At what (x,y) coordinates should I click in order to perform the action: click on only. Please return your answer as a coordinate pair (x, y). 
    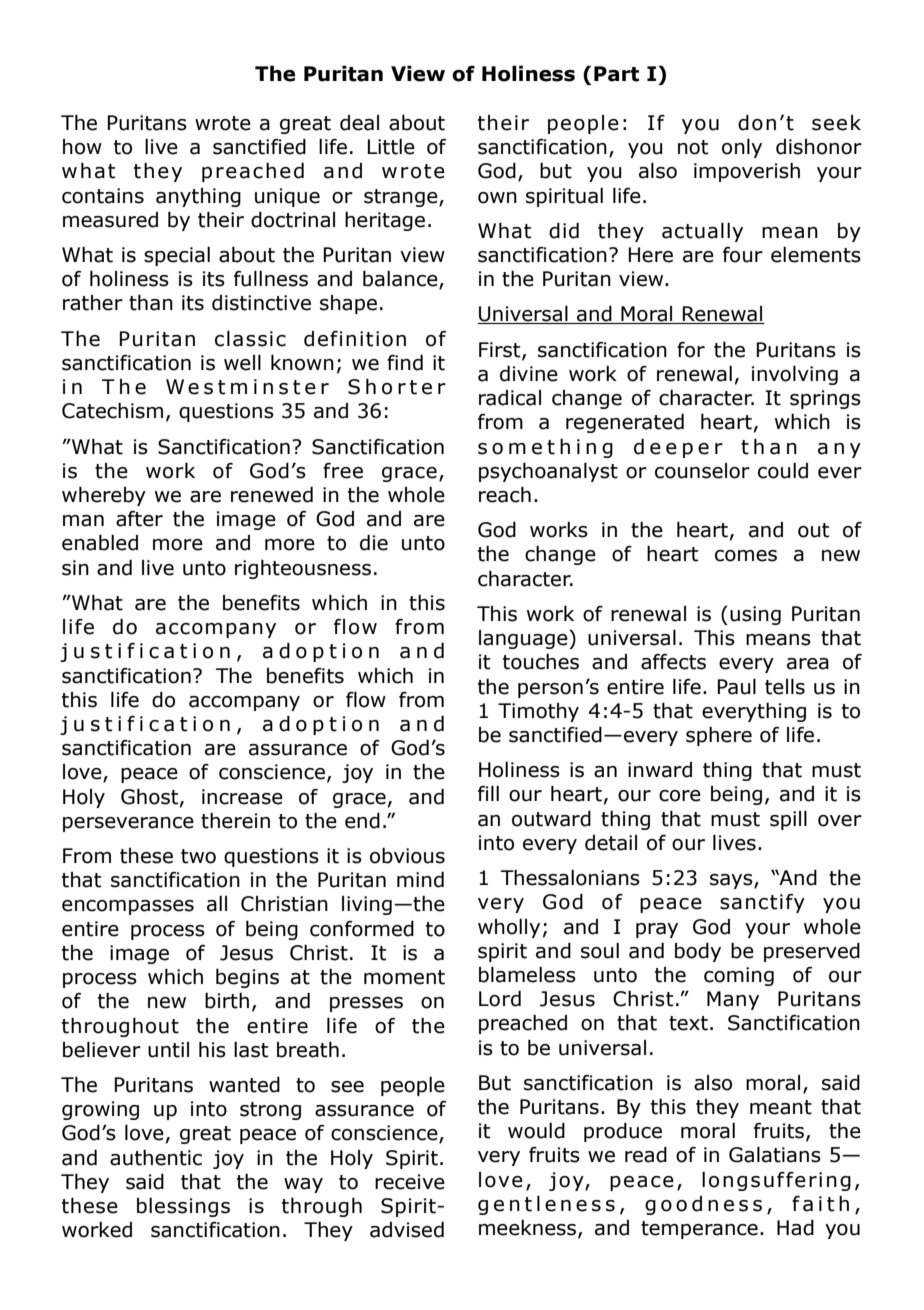
    Looking at the image, I should click on (742, 148).
